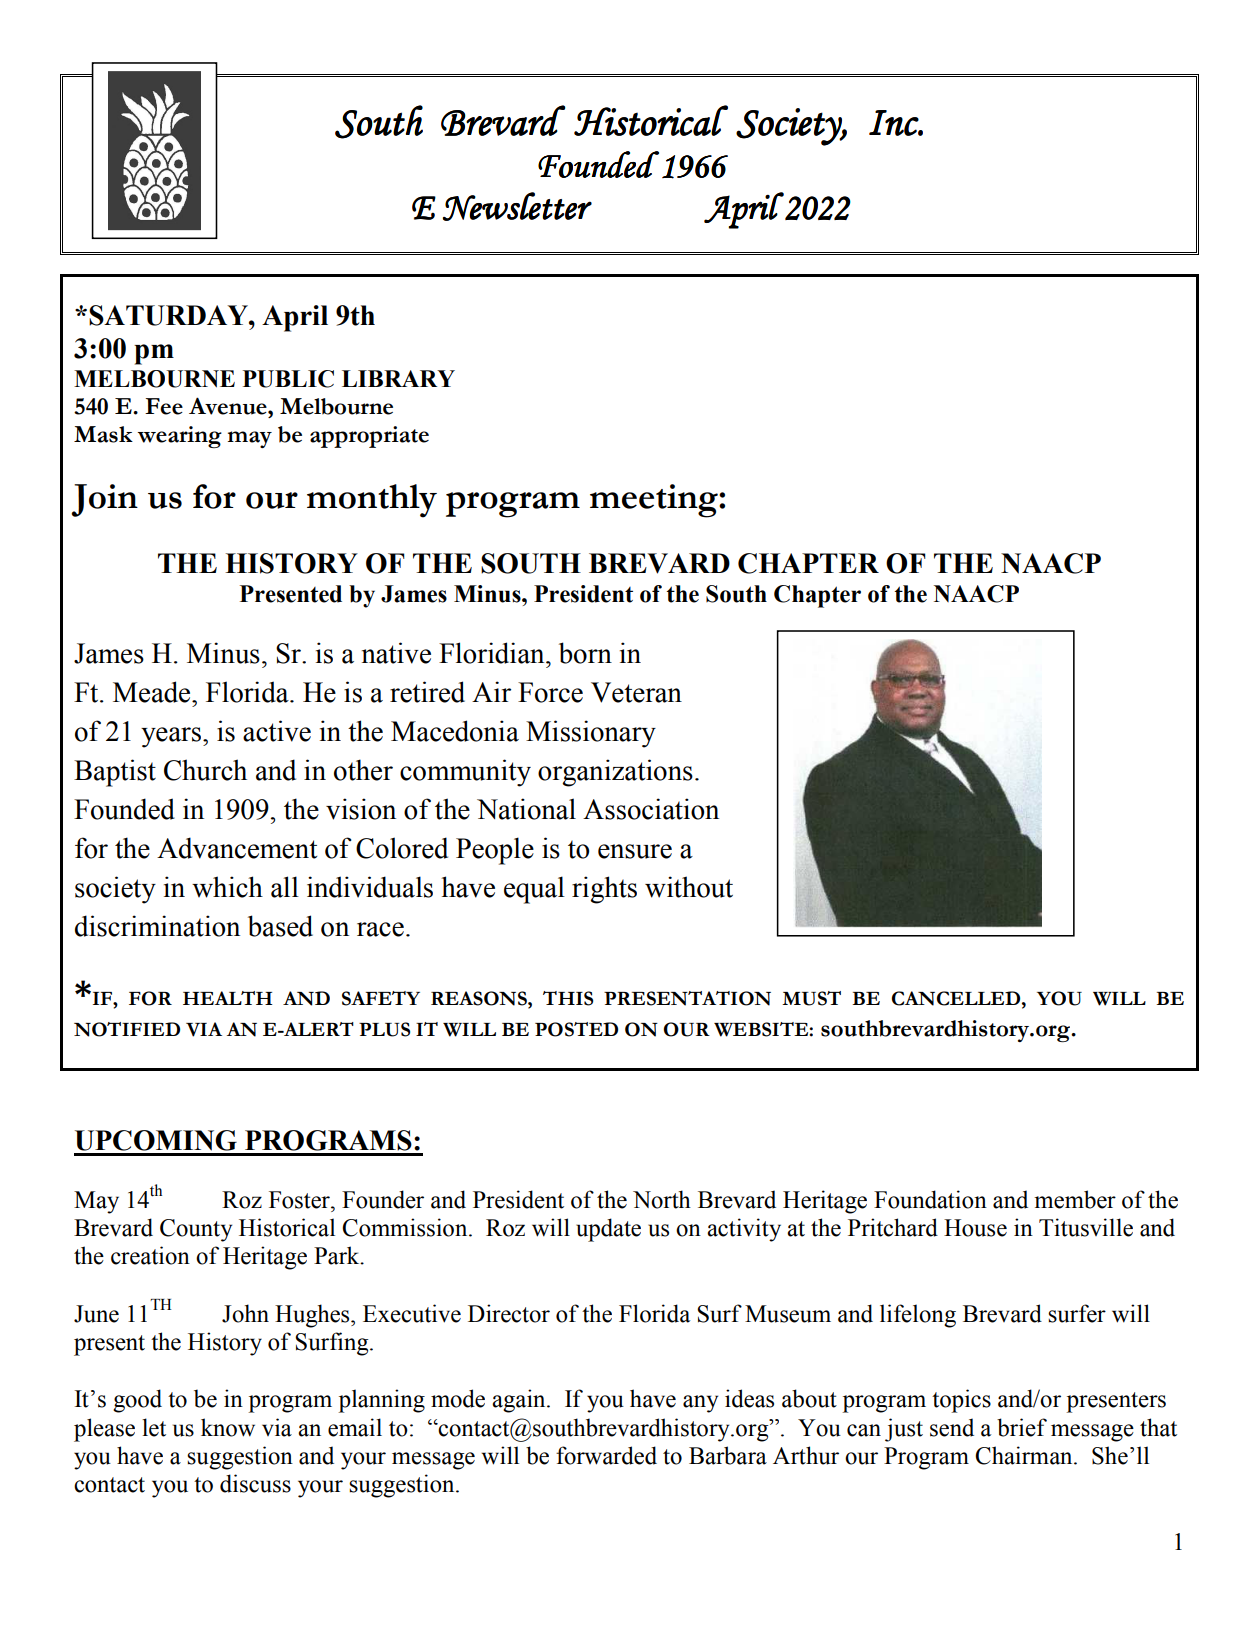  I want to click on rights, so click(604, 890).
